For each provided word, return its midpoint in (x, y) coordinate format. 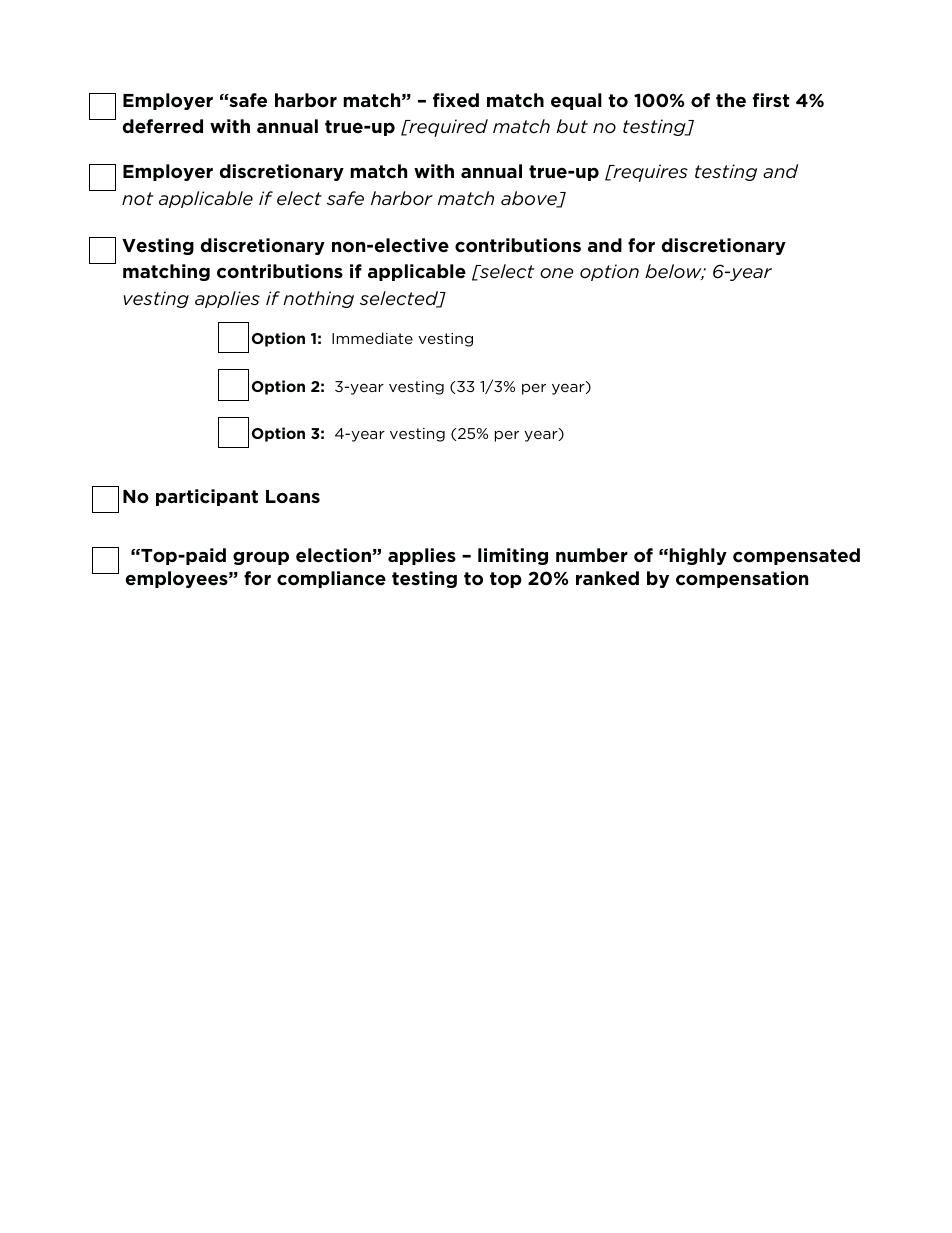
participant (207, 497)
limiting (513, 556)
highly (698, 556)
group (261, 558)
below (674, 272)
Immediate (372, 338)
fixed (456, 100)
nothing (318, 299)
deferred (163, 126)
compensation (742, 579)
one (556, 273)
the (731, 100)
